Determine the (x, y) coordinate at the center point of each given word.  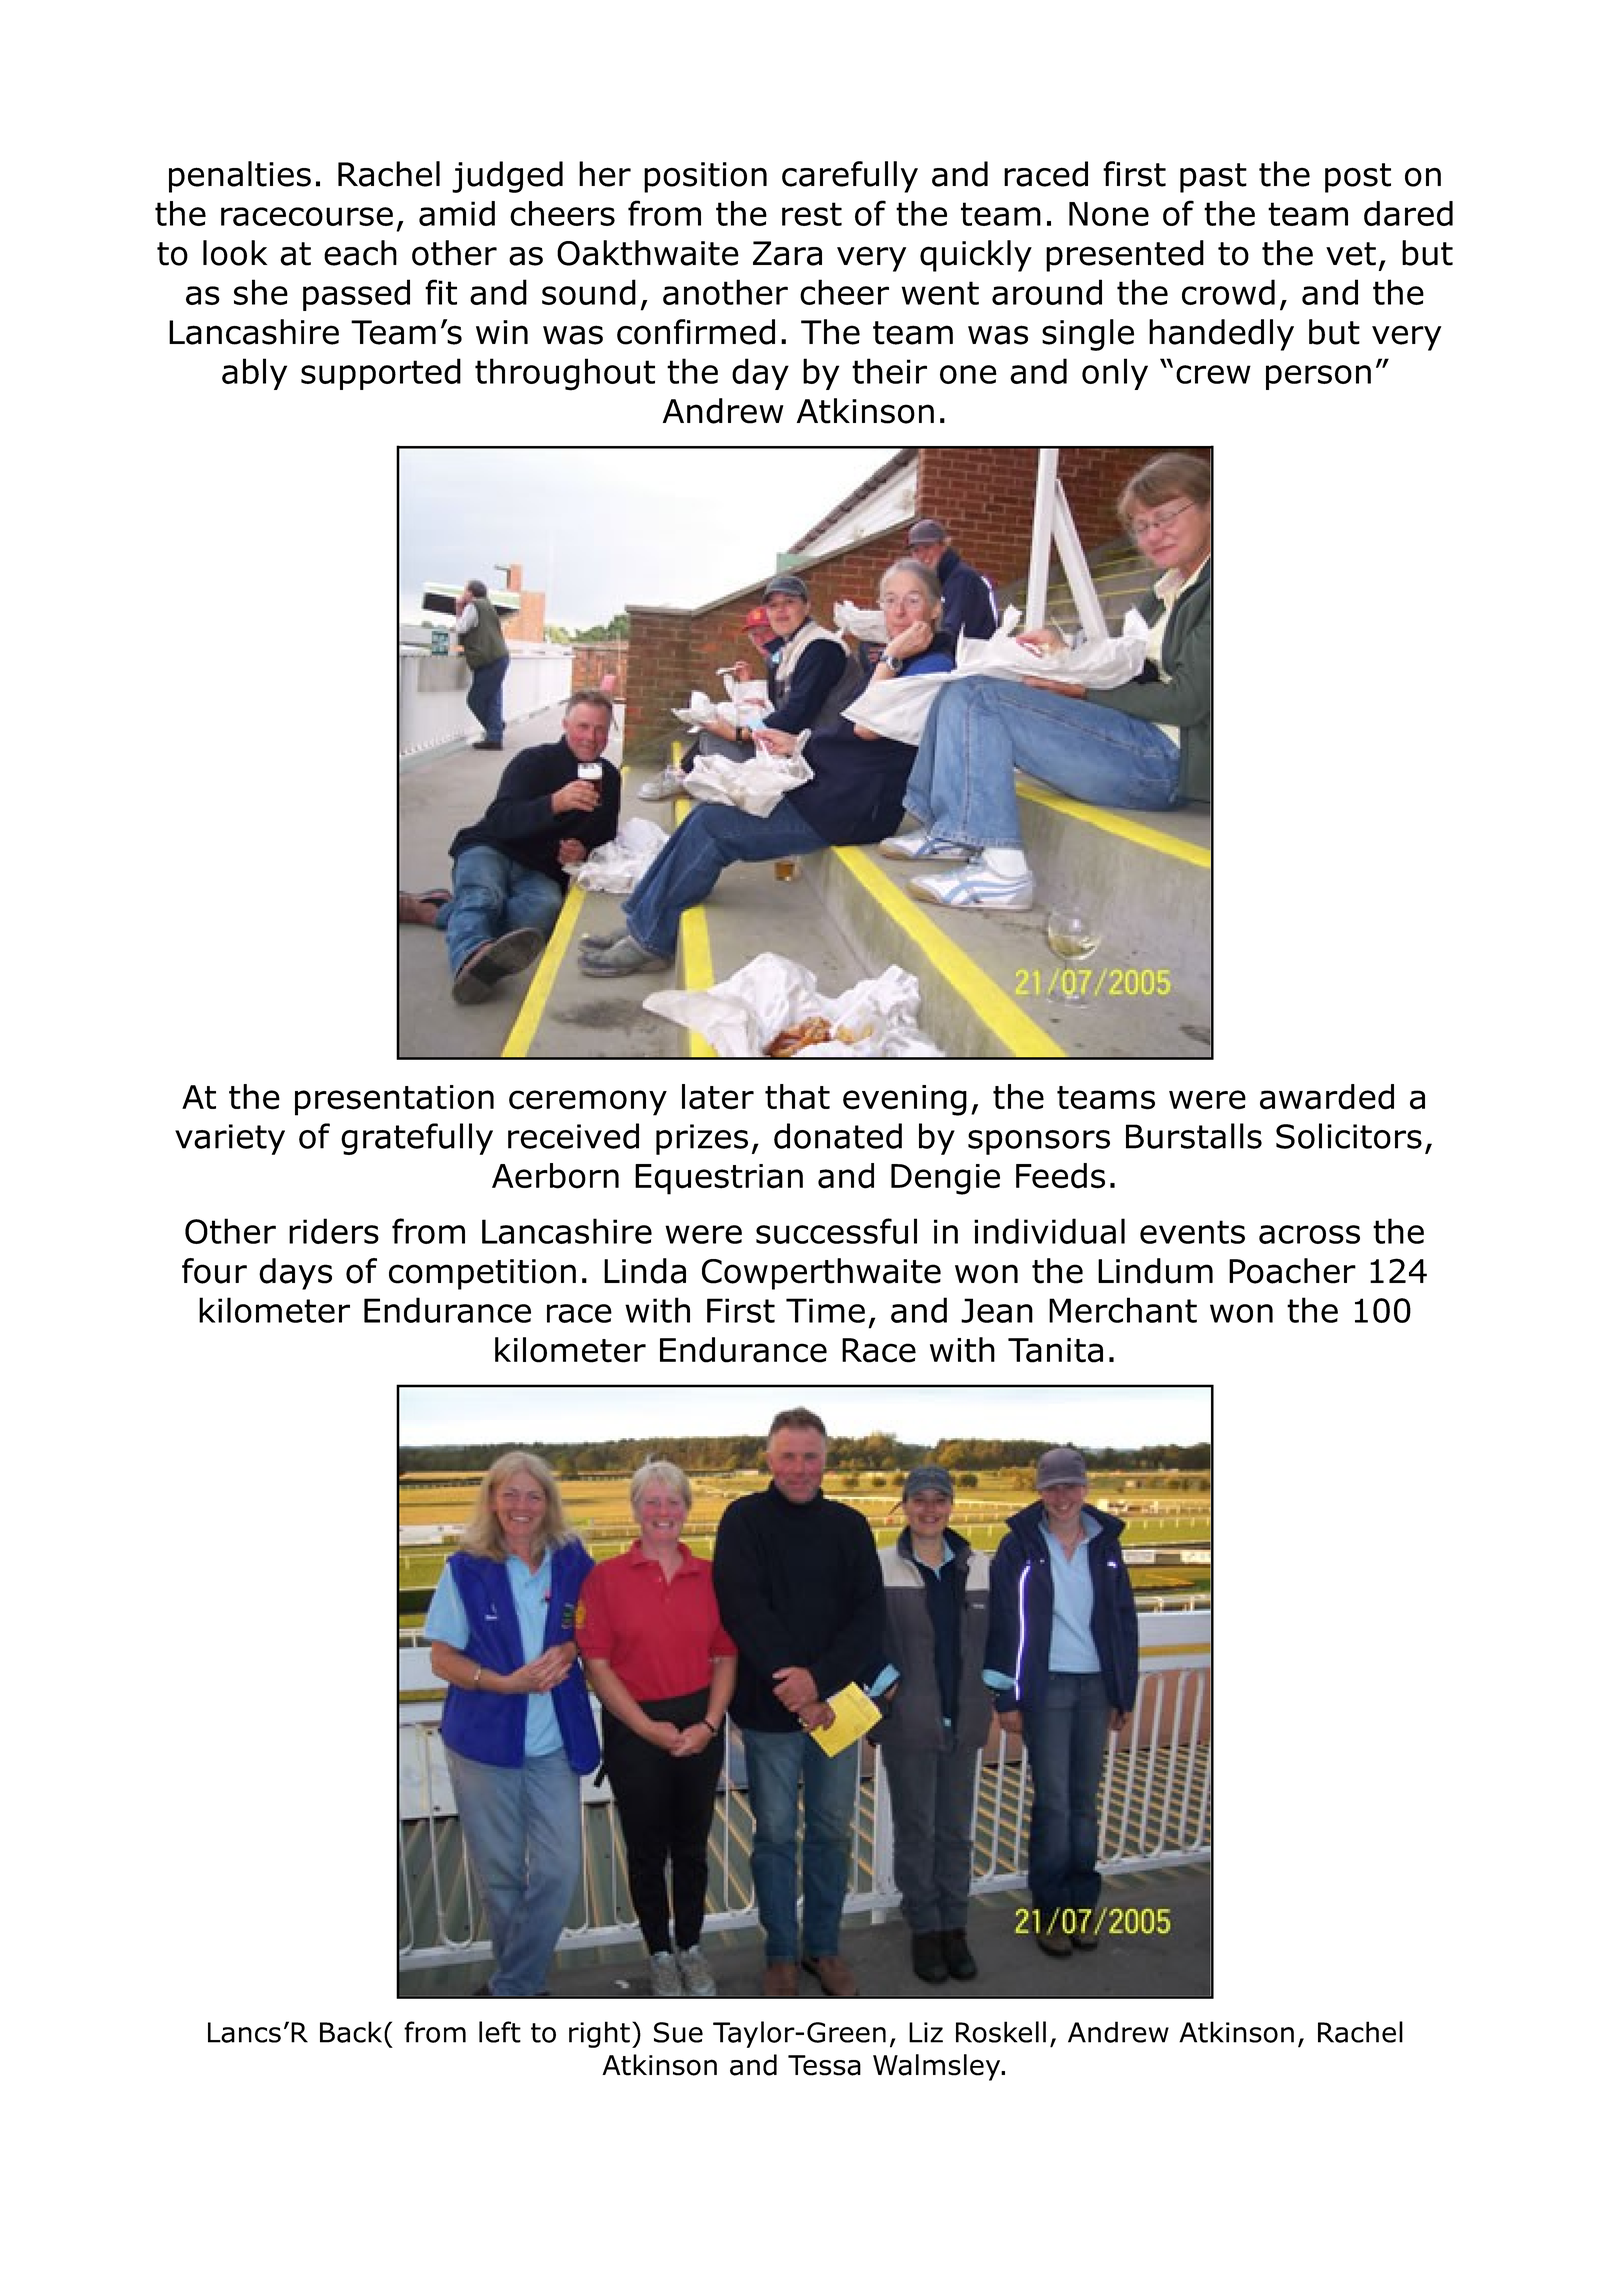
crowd (1228, 292)
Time (825, 1310)
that (797, 1097)
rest (812, 214)
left (500, 2032)
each (360, 253)
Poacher (1292, 1271)
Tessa (824, 2065)
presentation (394, 1100)
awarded (1327, 1097)
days (295, 1274)
